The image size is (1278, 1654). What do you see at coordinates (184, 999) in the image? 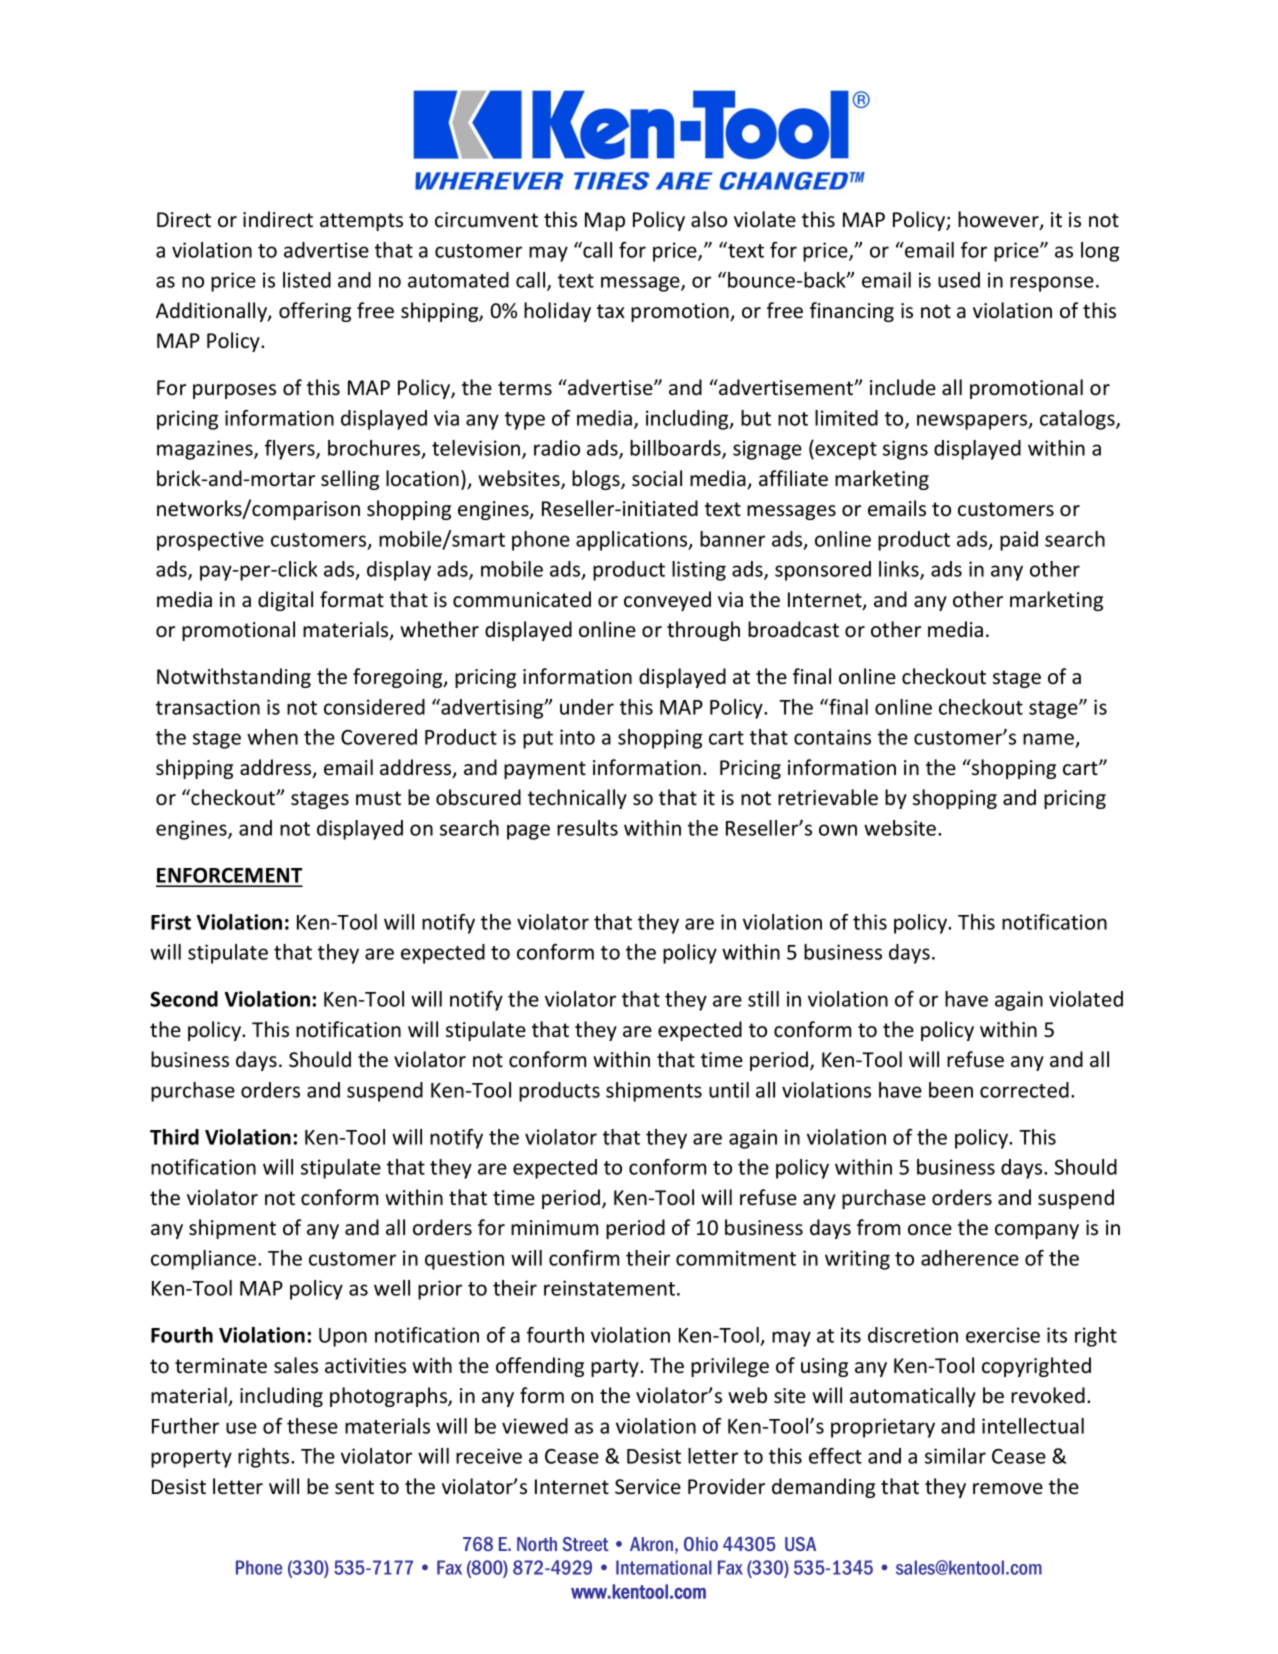
I see `Second` at bounding box center [184, 999].
